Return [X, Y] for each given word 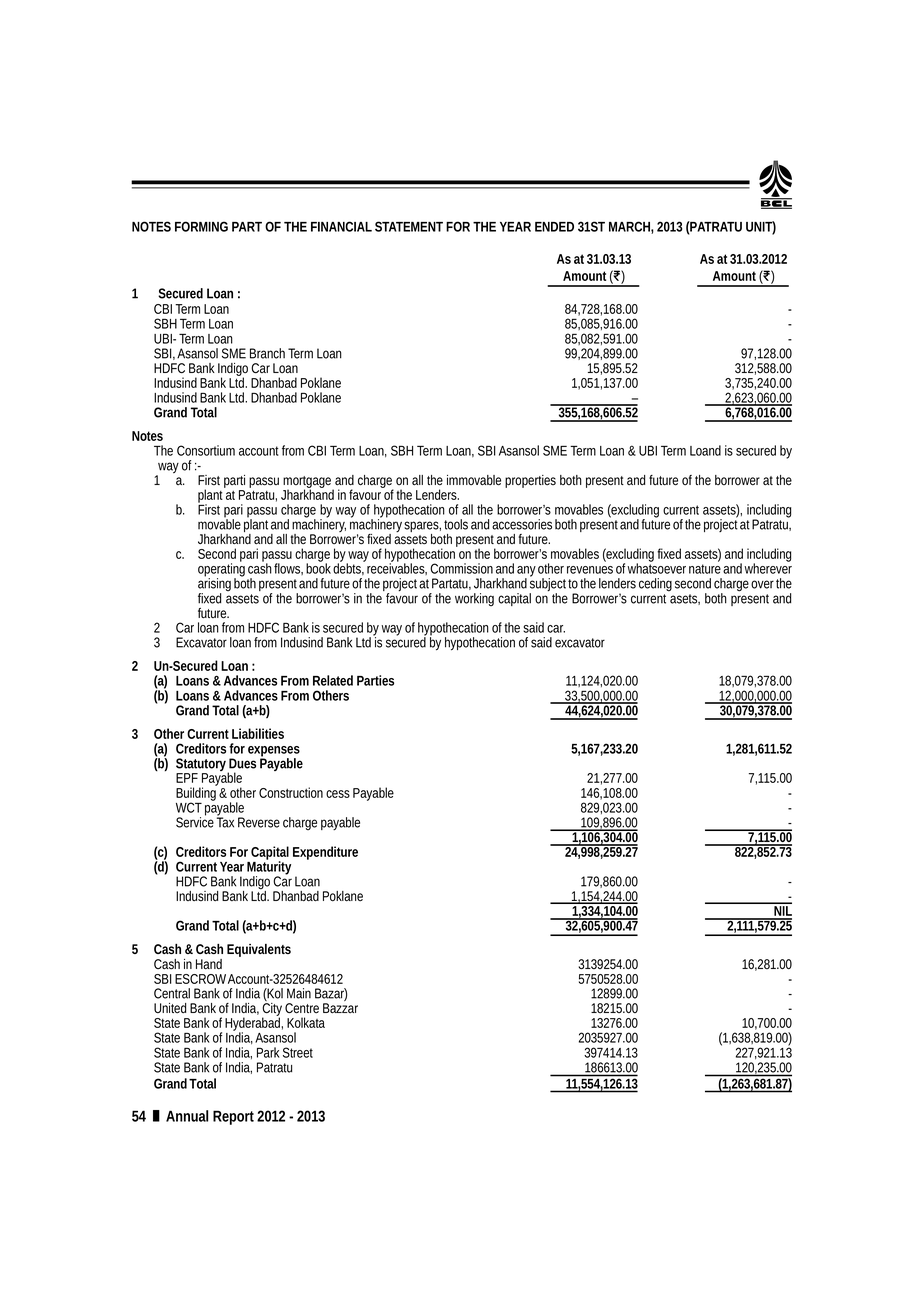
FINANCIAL [341, 226]
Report [233, 1117]
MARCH [629, 226]
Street [298, 1052]
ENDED [554, 227]
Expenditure [325, 853]
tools [456, 524]
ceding [655, 585]
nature [705, 569]
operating [221, 570]
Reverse [259, 822]
